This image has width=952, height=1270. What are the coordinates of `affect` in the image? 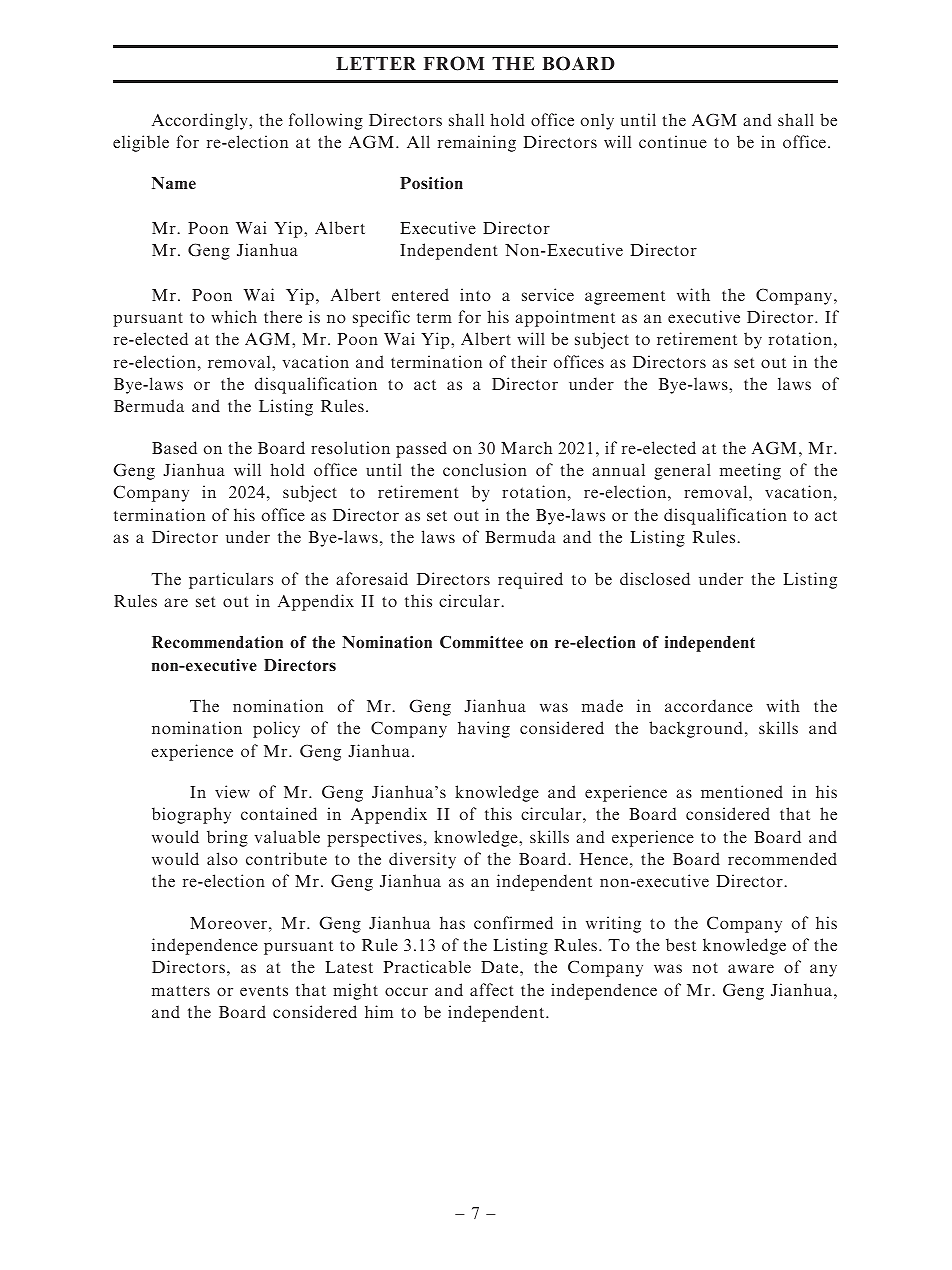 It's located at (491, 989).
